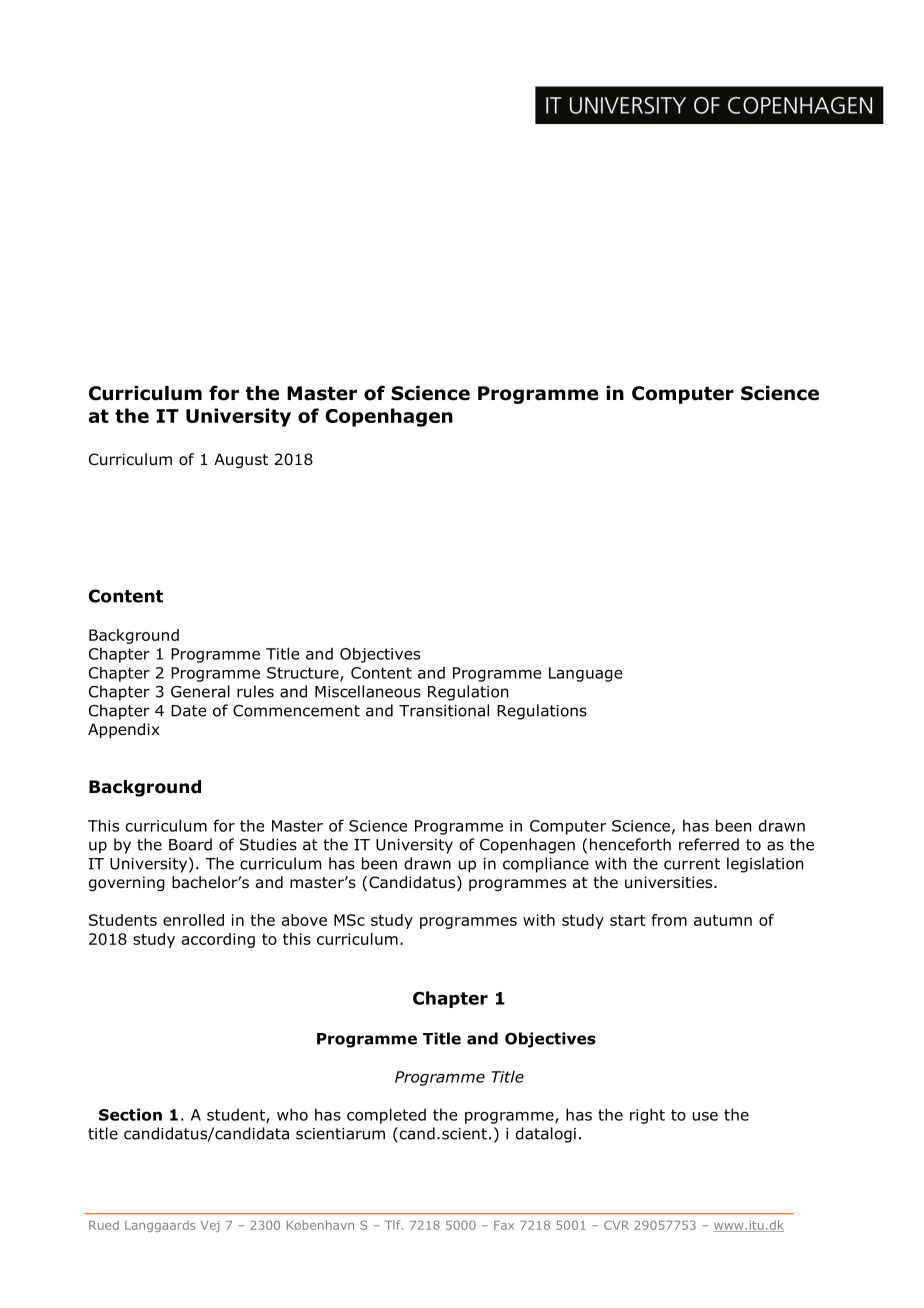 Image resolution: width=924 pixels, height=1308 pixels. Describe the element at coordinates (304, 674) in the document. I see `Structure` at that location.
